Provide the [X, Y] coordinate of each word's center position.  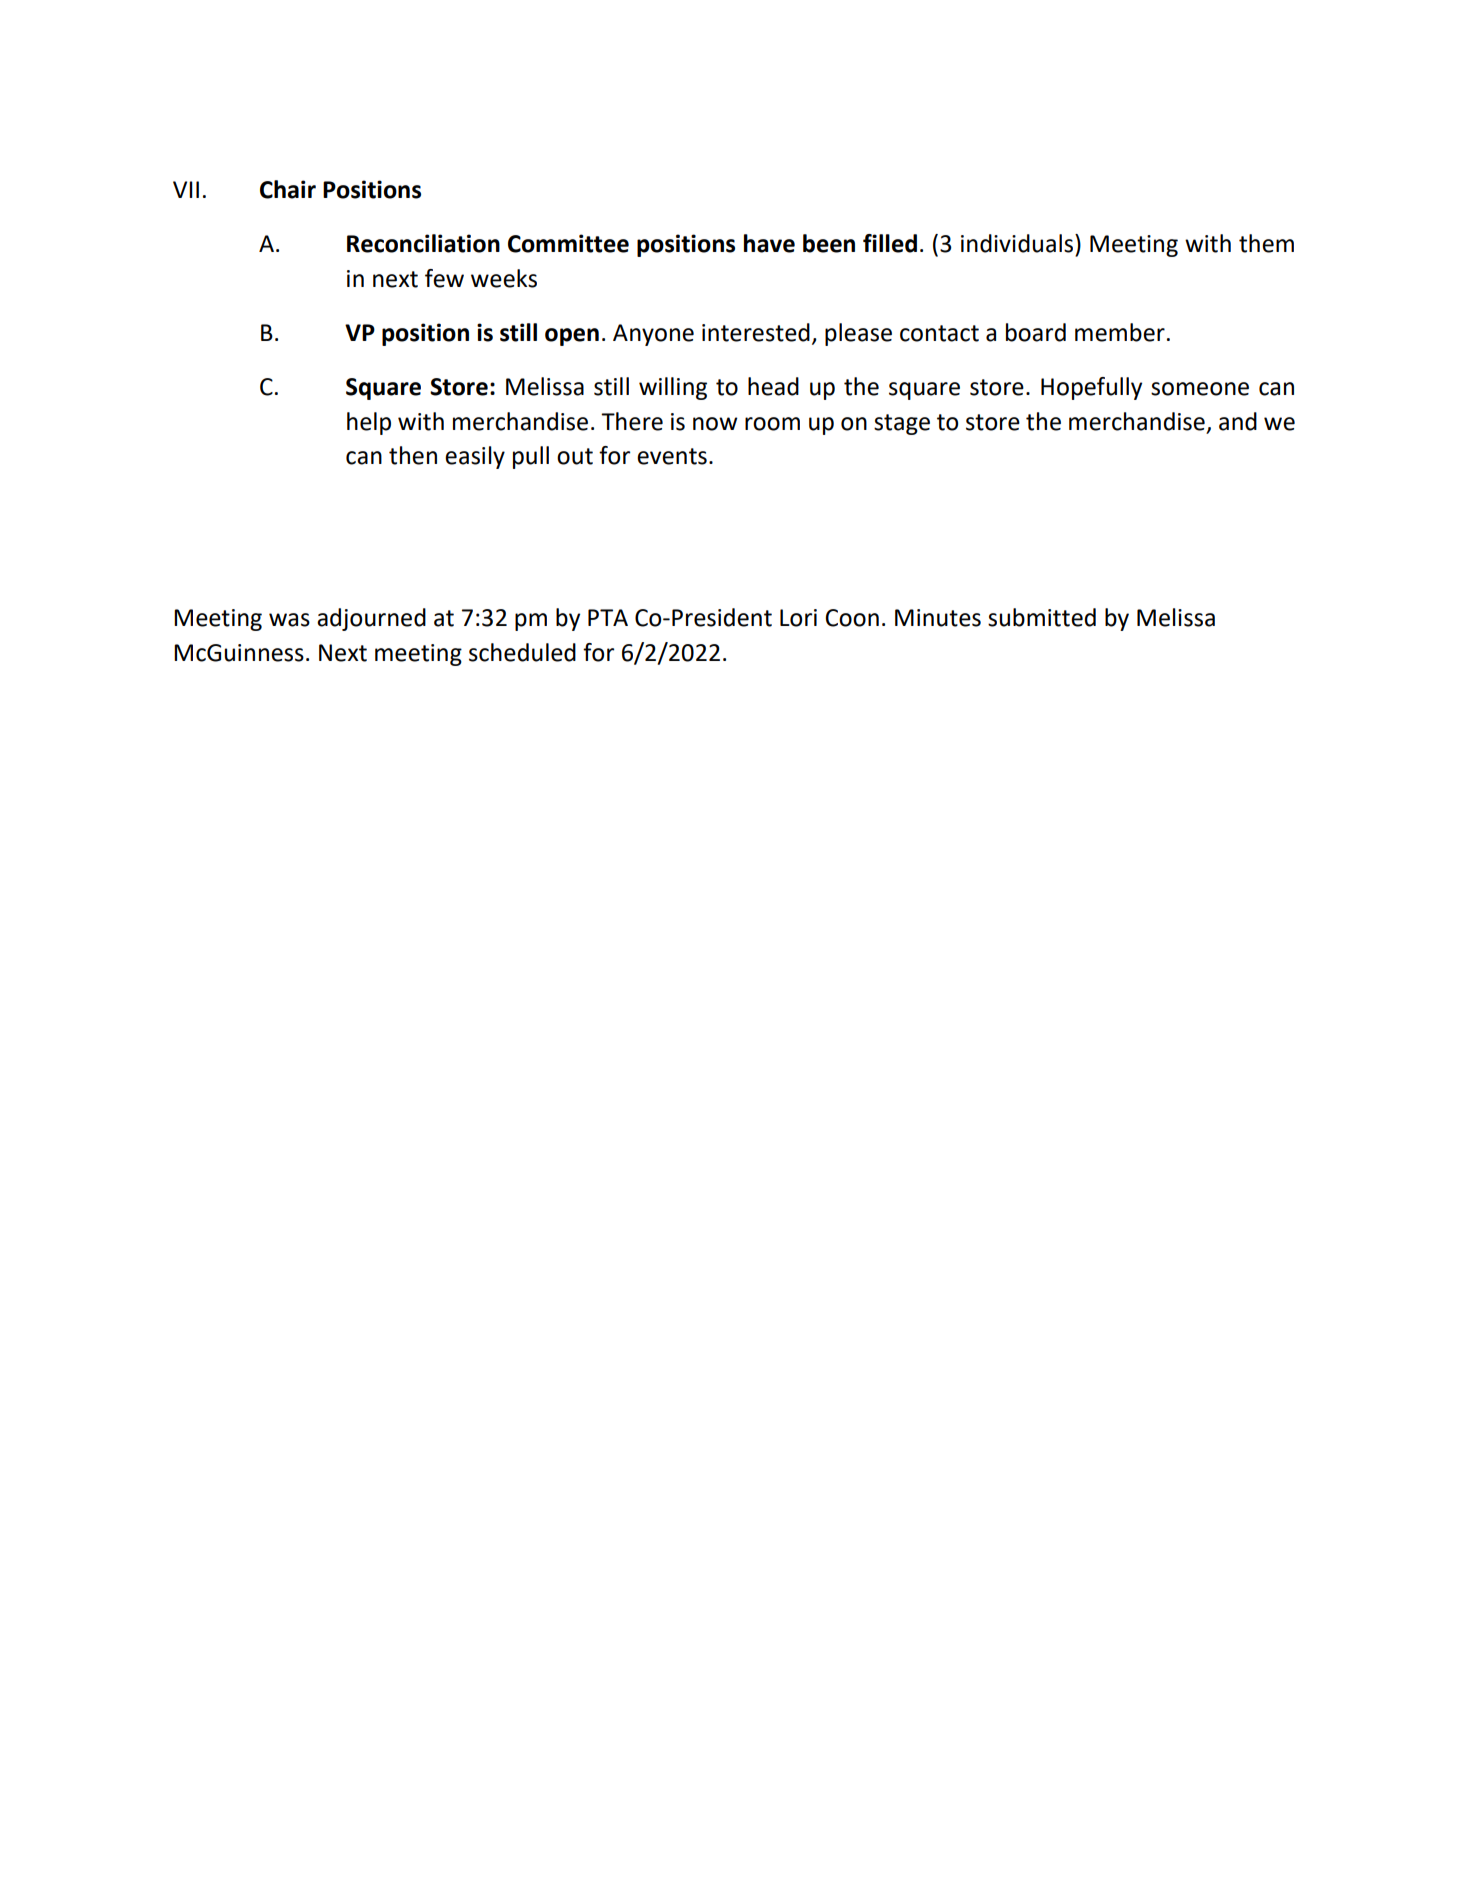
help [369, 423]
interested [756, 332]
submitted [1042, 617]
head [773, 386]
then [413, 455]
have [769, 243]
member [1120, 332]
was [289, 620]
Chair [288, 189]
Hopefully [1091, 388]
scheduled [522, 652]
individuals [1018, 243]
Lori [798, 618]
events [672, 456]
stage [902, 424]
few [444, 278]
